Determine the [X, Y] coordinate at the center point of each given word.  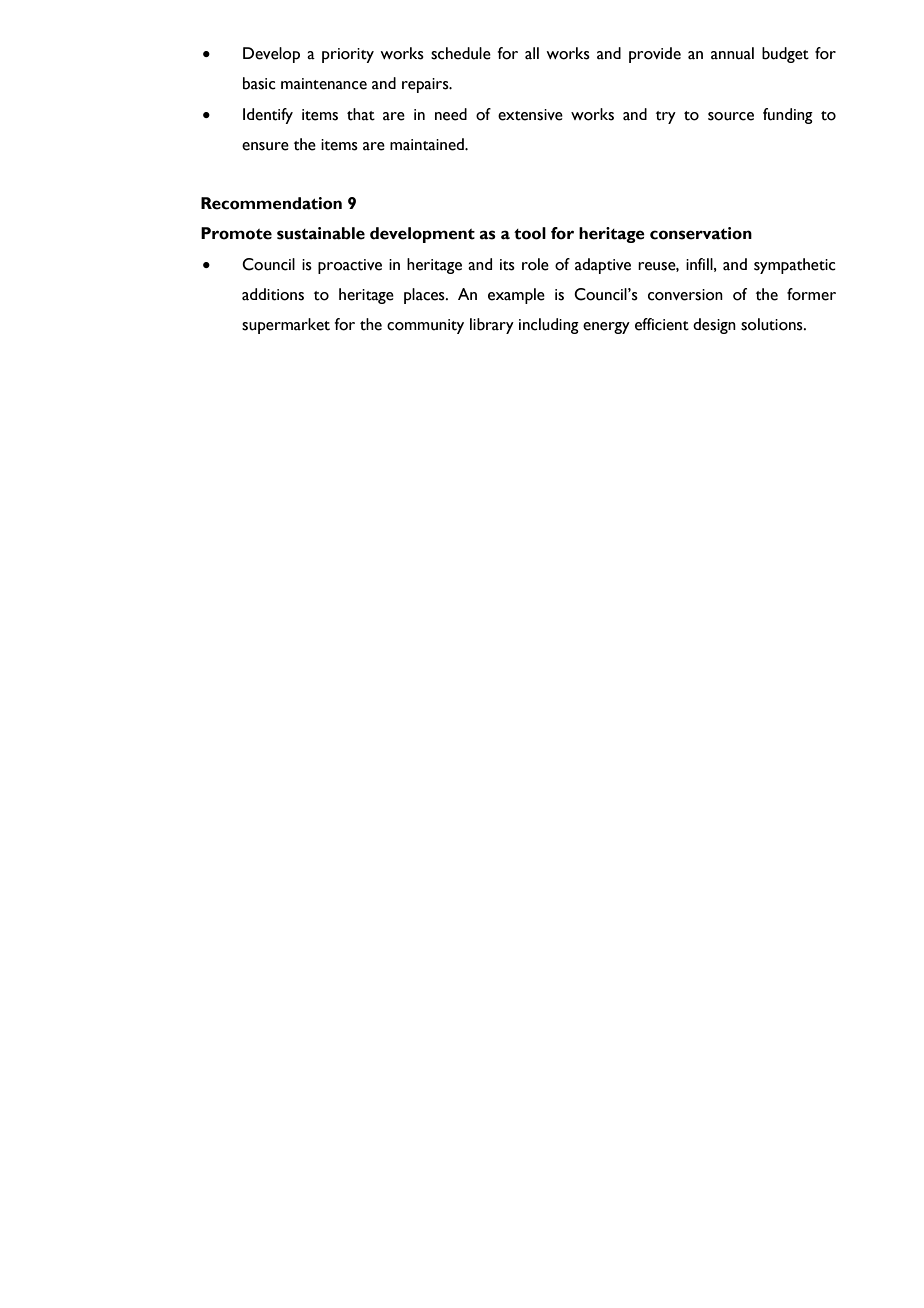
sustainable [321, 233]
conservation [701, 233]
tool [530, 233]
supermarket [286, 326]
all [532, 53]
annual [732, 53]
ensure [265, 146]
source [731, 116]
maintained [428, 144]
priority [348, 55]
